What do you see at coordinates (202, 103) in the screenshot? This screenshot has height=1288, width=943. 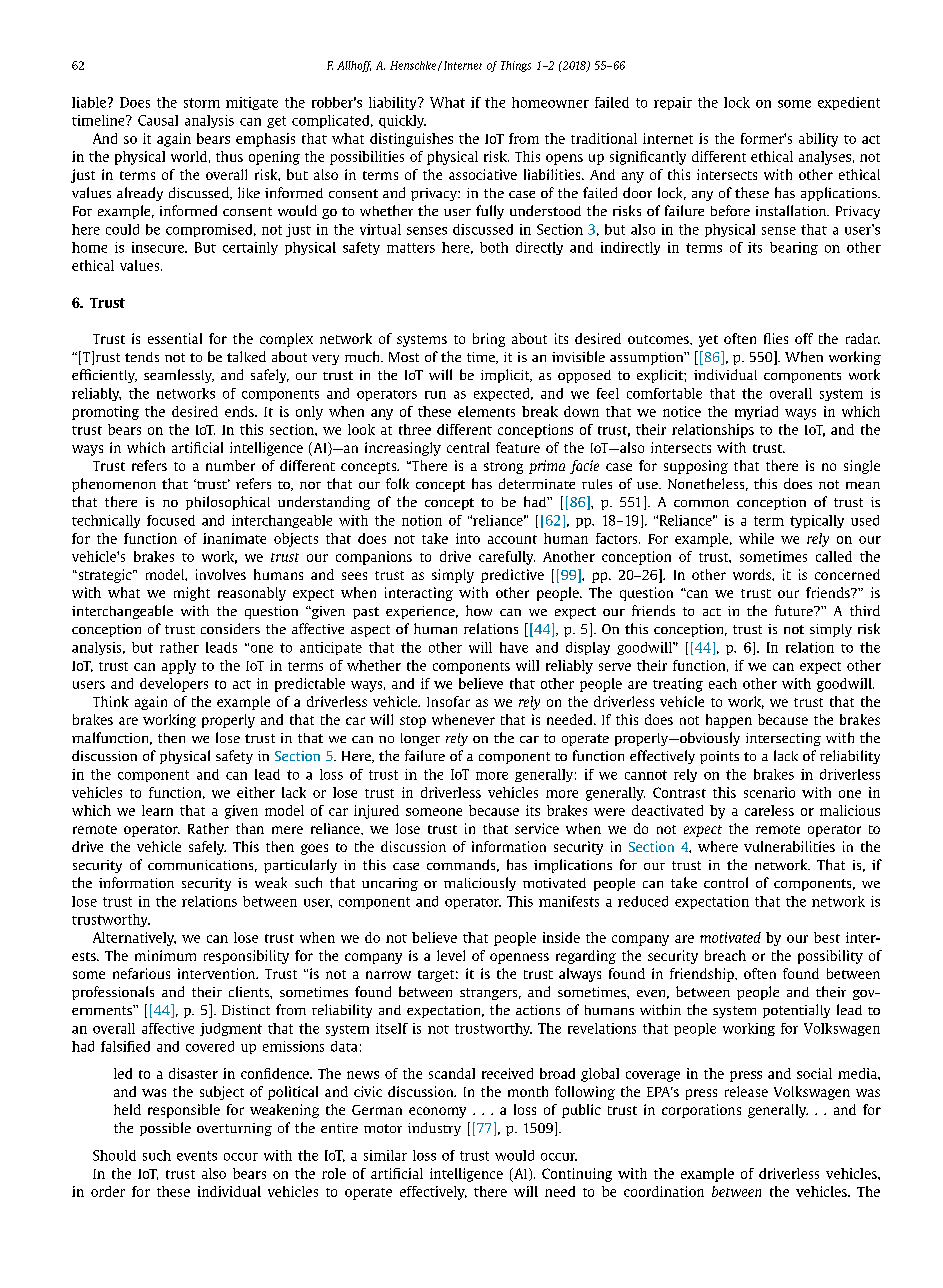 I see `storm` at bounding box center [202, 103].
